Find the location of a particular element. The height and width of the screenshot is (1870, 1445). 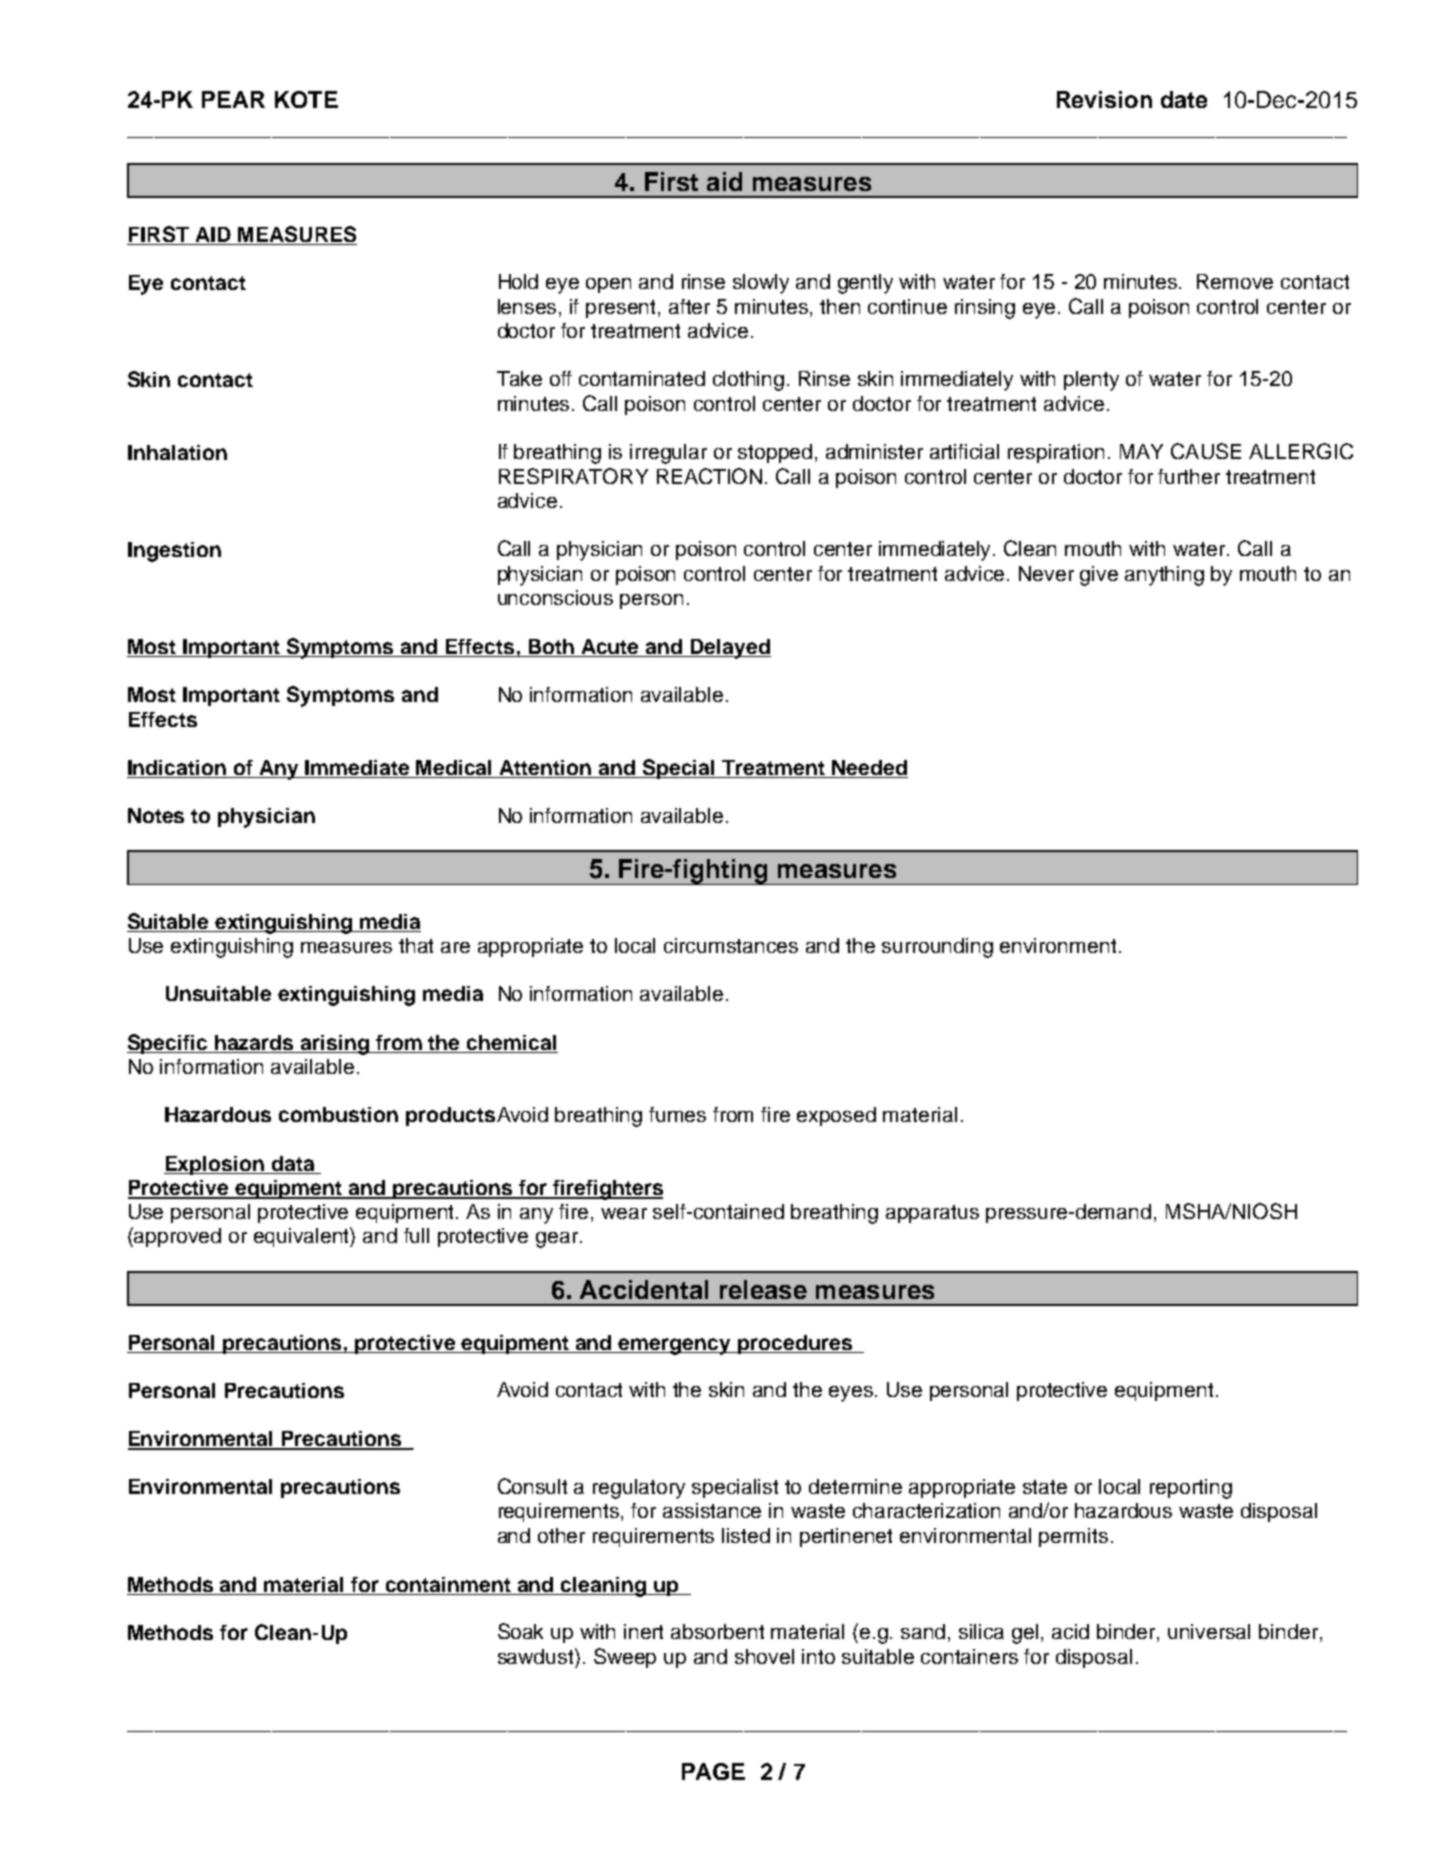

date is located at coordinates (1184, 99).
